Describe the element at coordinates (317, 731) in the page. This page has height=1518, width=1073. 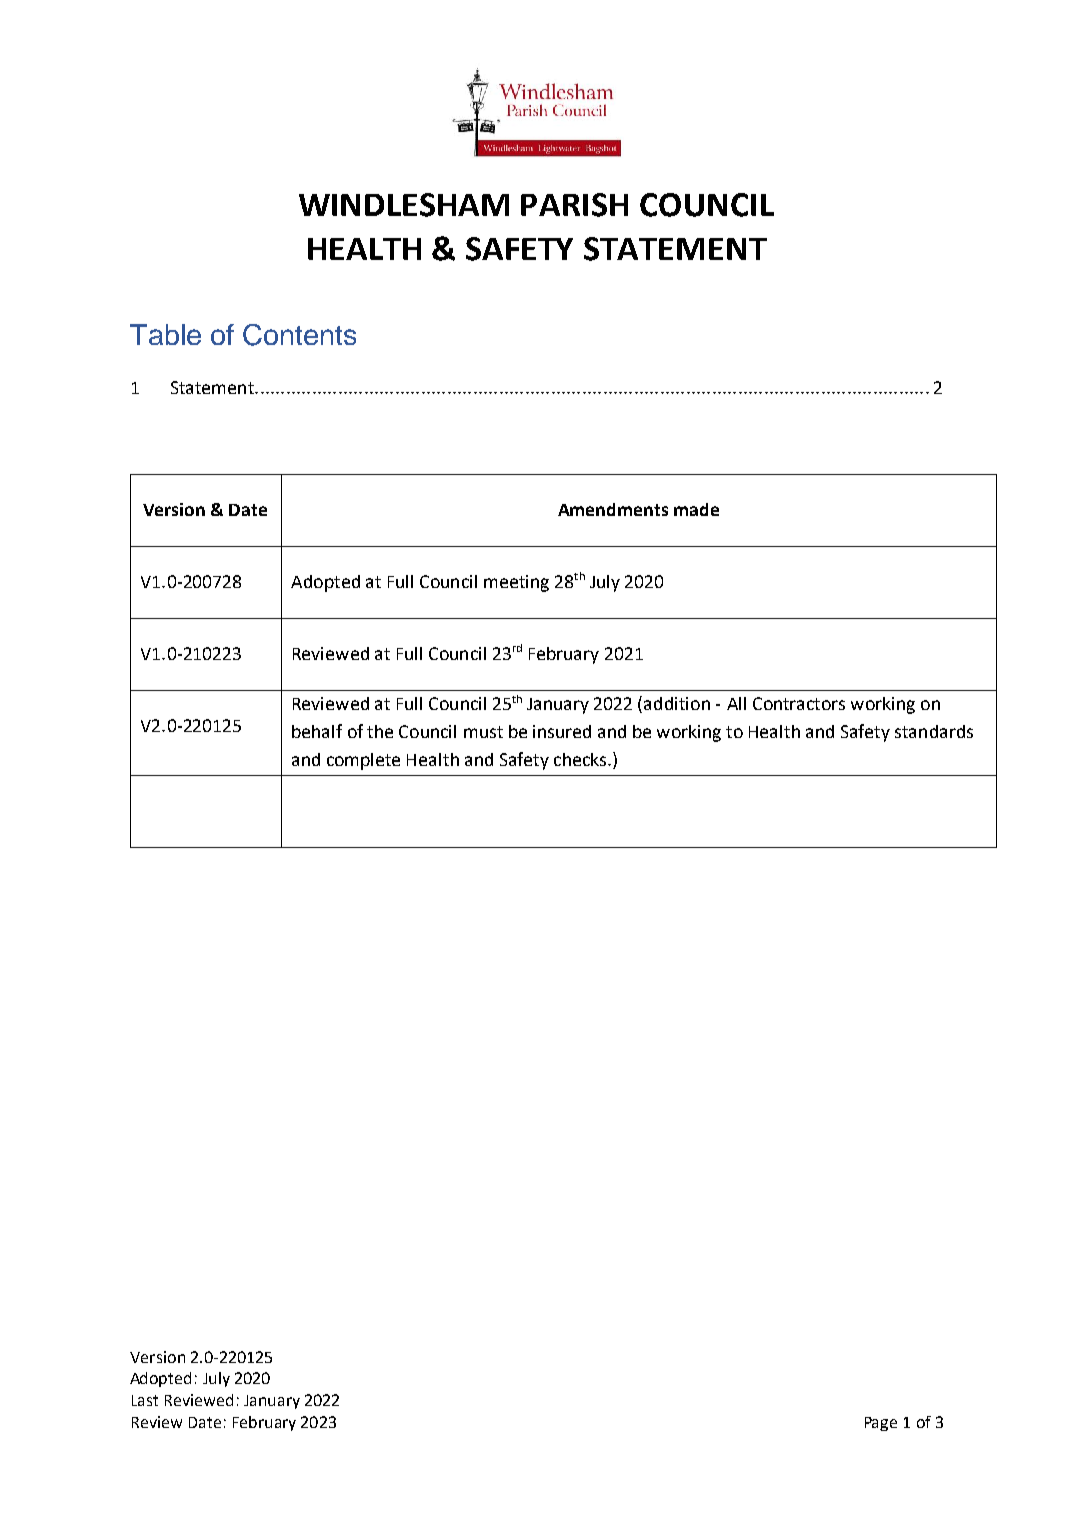
I see `behalf` at that location.
